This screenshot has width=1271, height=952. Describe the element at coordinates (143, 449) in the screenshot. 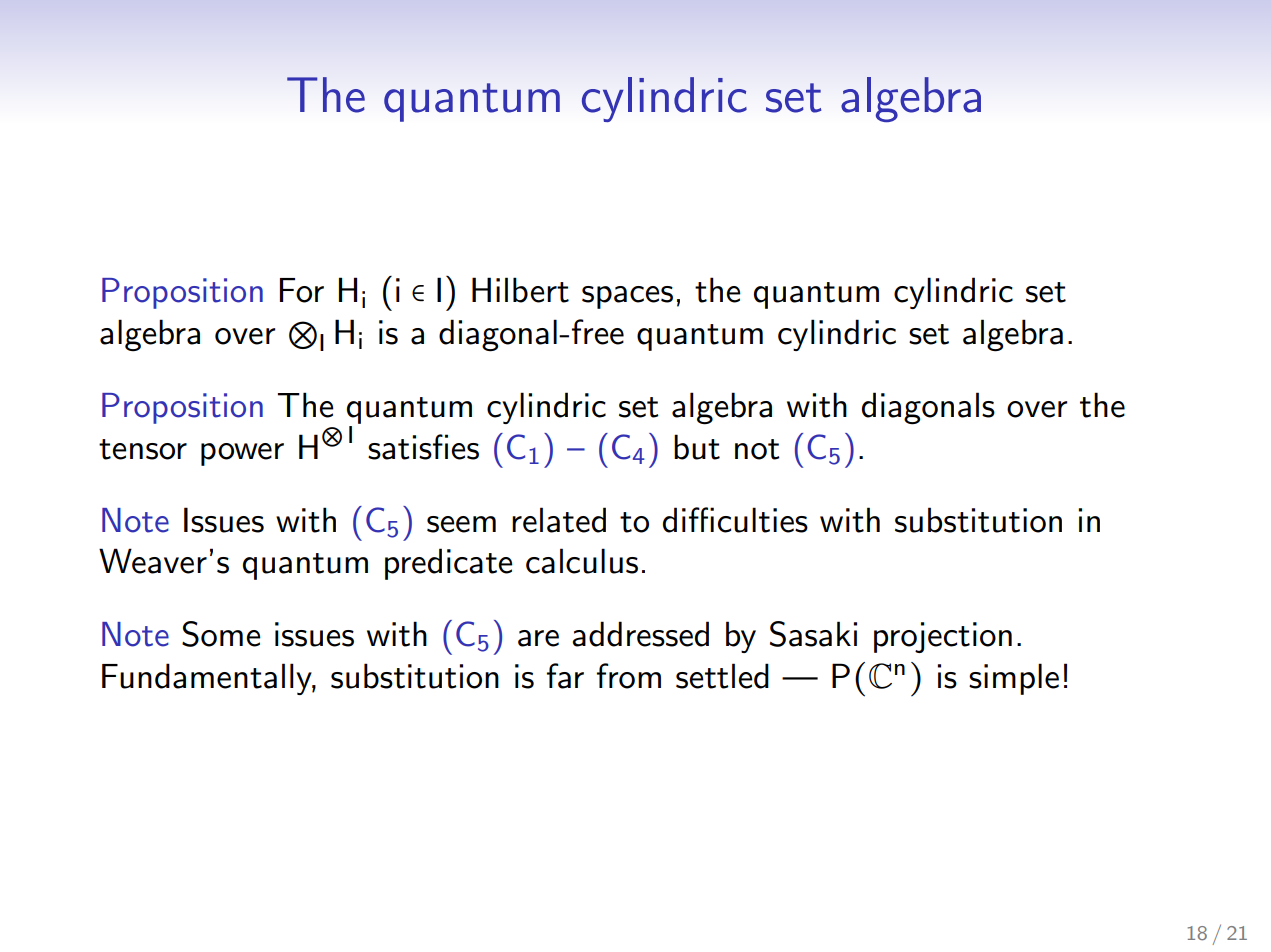

I see `tensor` at that location.
